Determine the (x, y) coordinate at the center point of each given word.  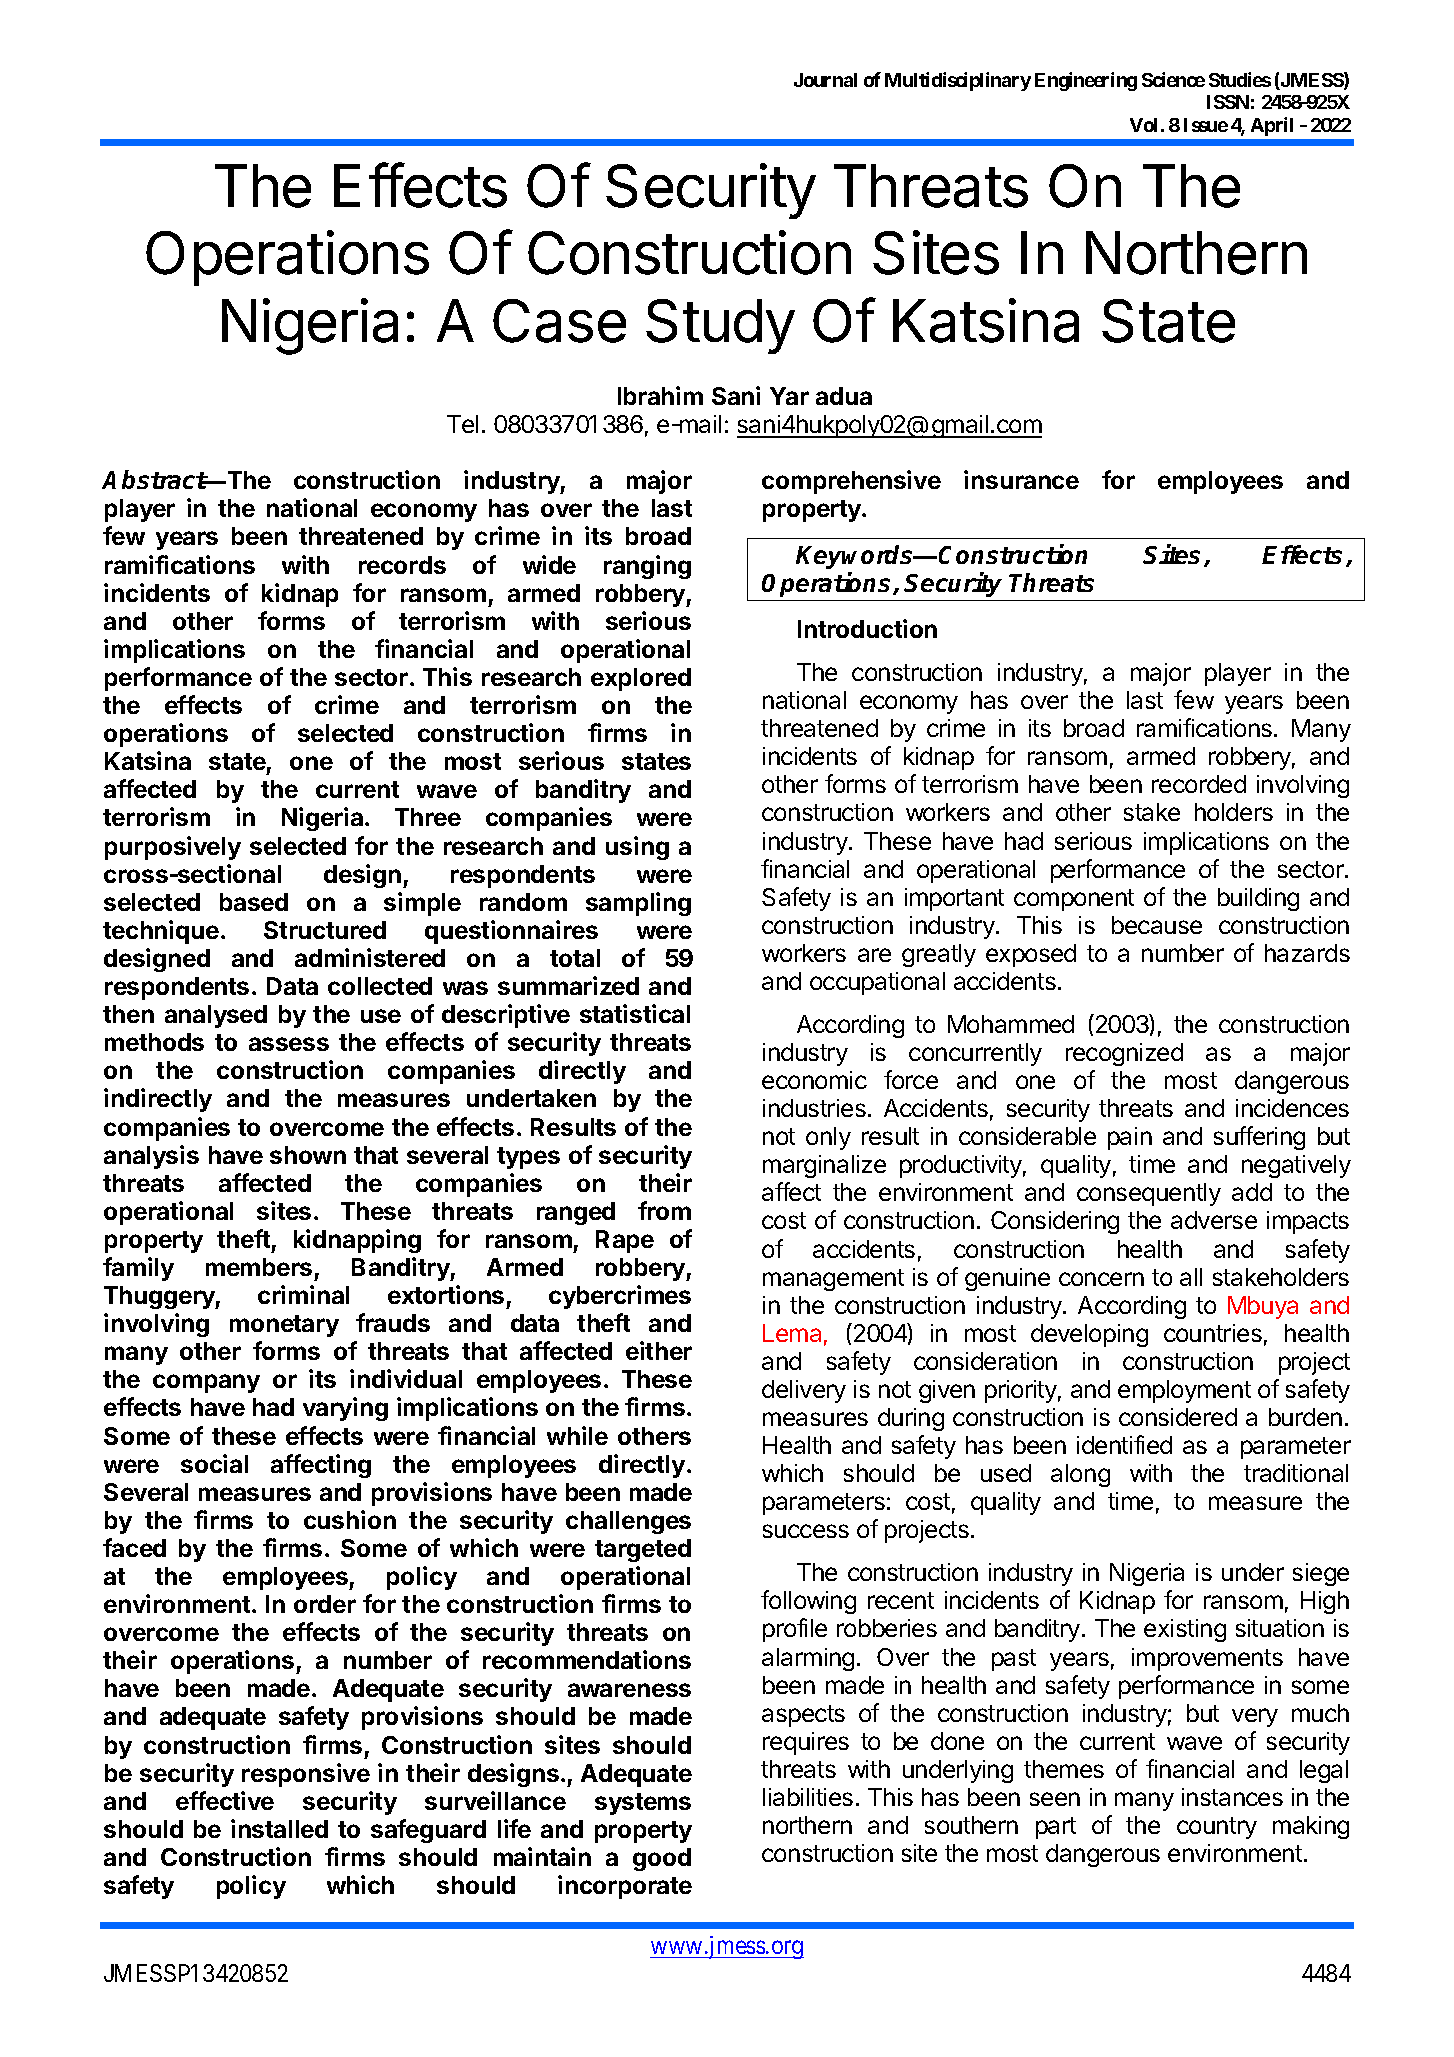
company (206, 1383)
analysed (216, 1016)
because (1157, 925)
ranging (647, 567)
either (659, 1350)
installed (279, 1828)
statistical (635, 1013)
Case (559, 321)
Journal (825, 80)
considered (1178, 1417)
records (402, 565)
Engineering (1086, 81)
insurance (1021, 479)
